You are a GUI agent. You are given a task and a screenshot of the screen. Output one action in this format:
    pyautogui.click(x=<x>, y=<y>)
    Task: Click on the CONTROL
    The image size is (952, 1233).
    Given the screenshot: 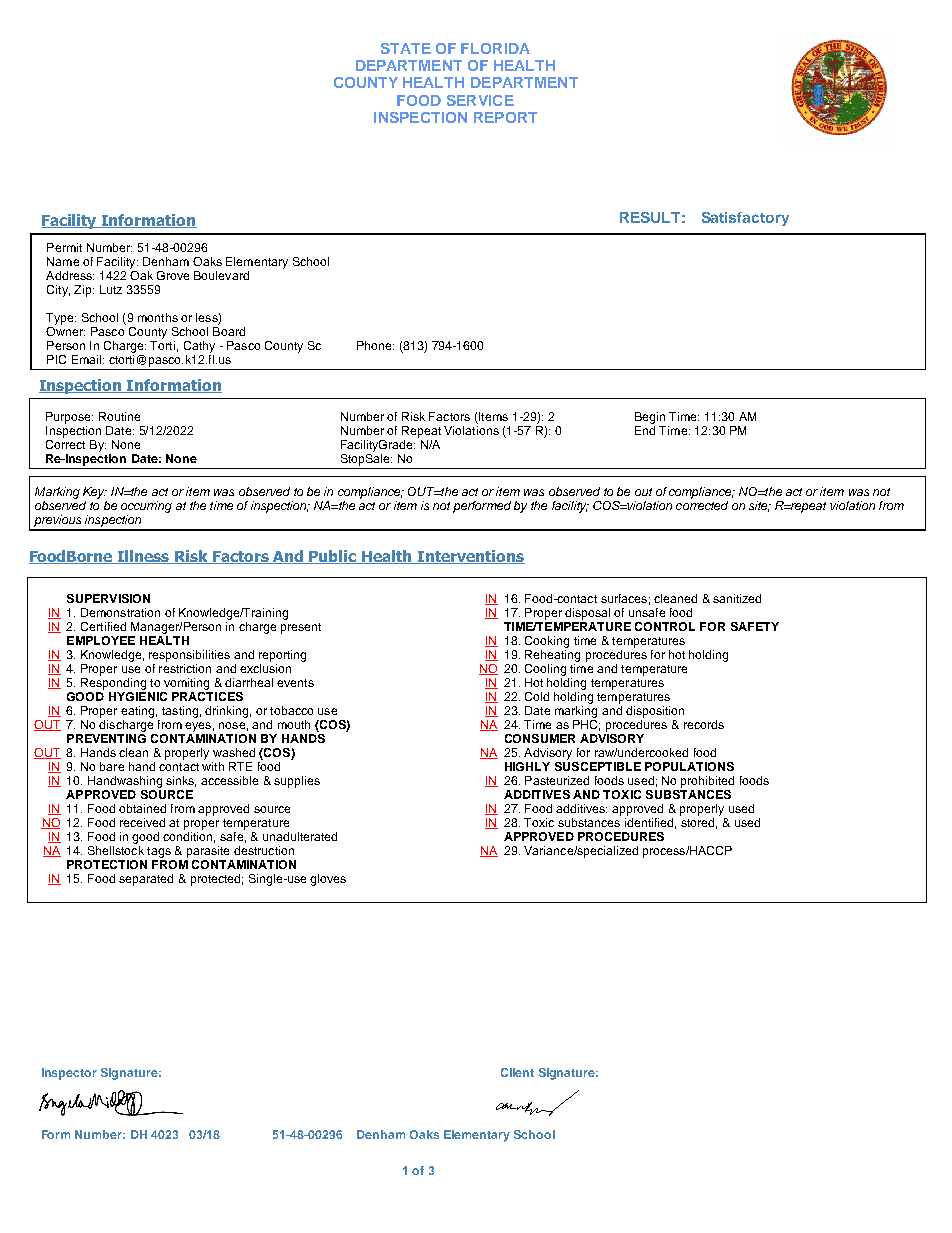 What is the action you would take?
    pyautogui.click(x=665, y=626)
